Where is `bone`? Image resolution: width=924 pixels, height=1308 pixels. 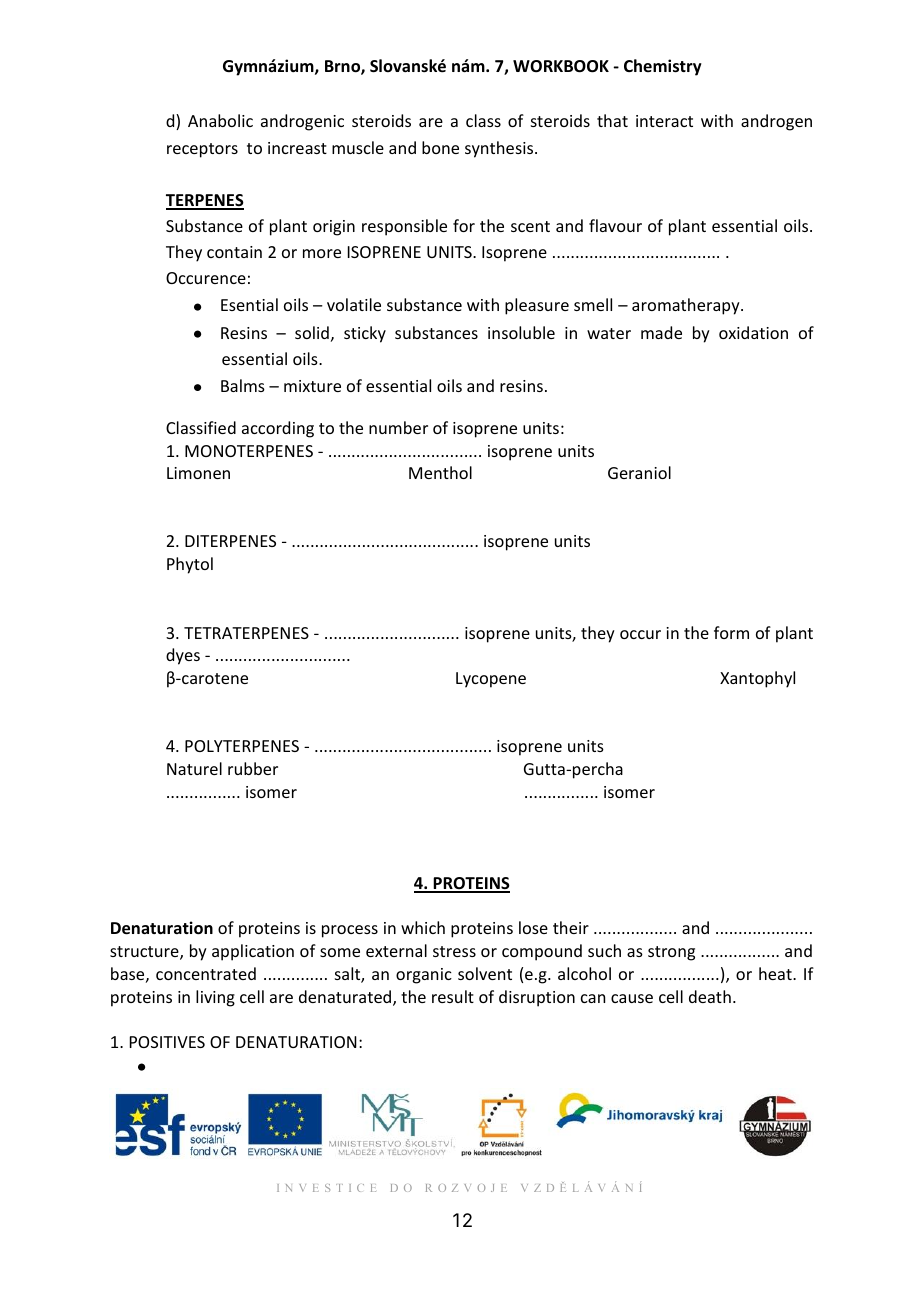
bone is located at coordinates (440, 147).
